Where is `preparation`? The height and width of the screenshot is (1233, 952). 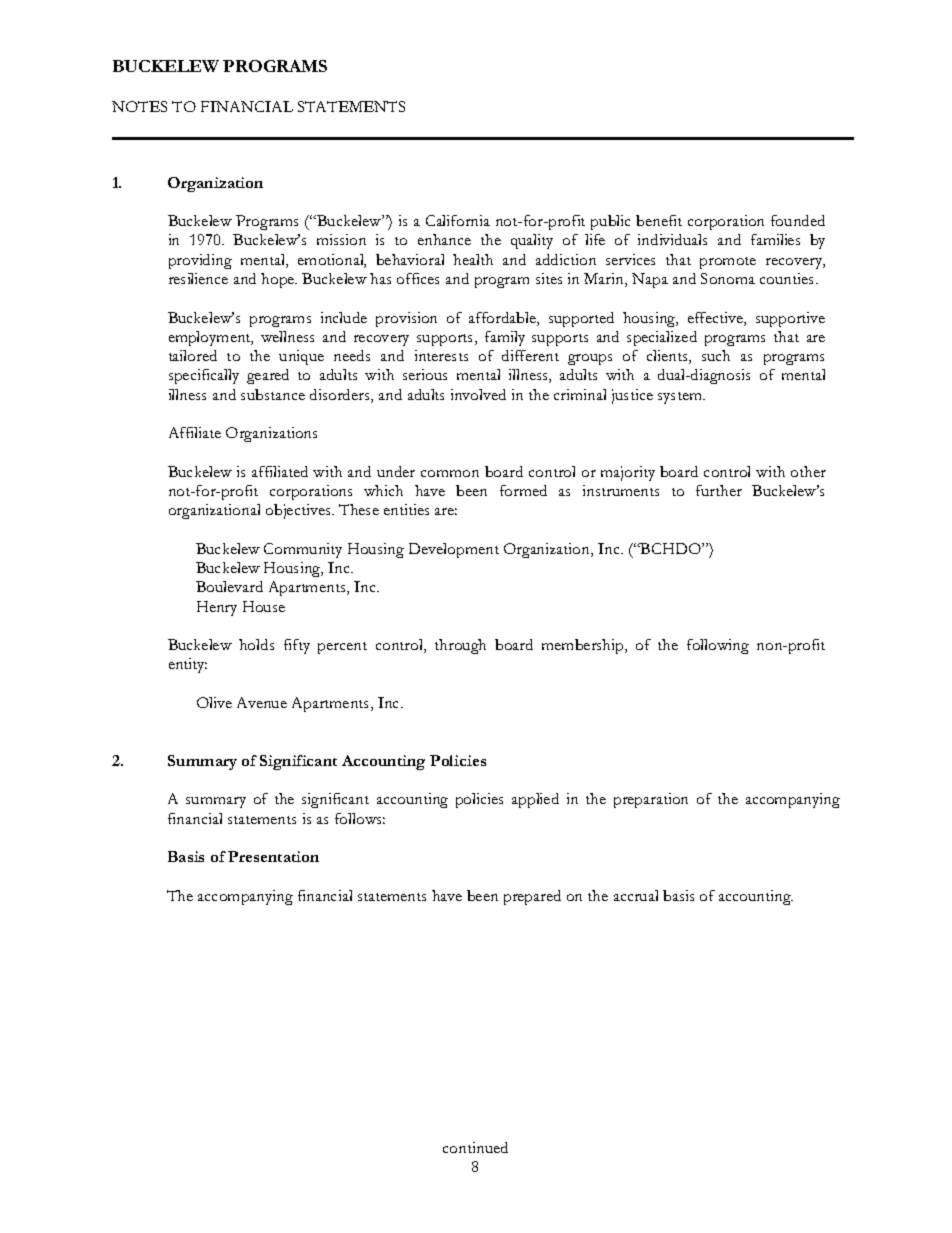 preparation is located at coordinates (651, 800).
